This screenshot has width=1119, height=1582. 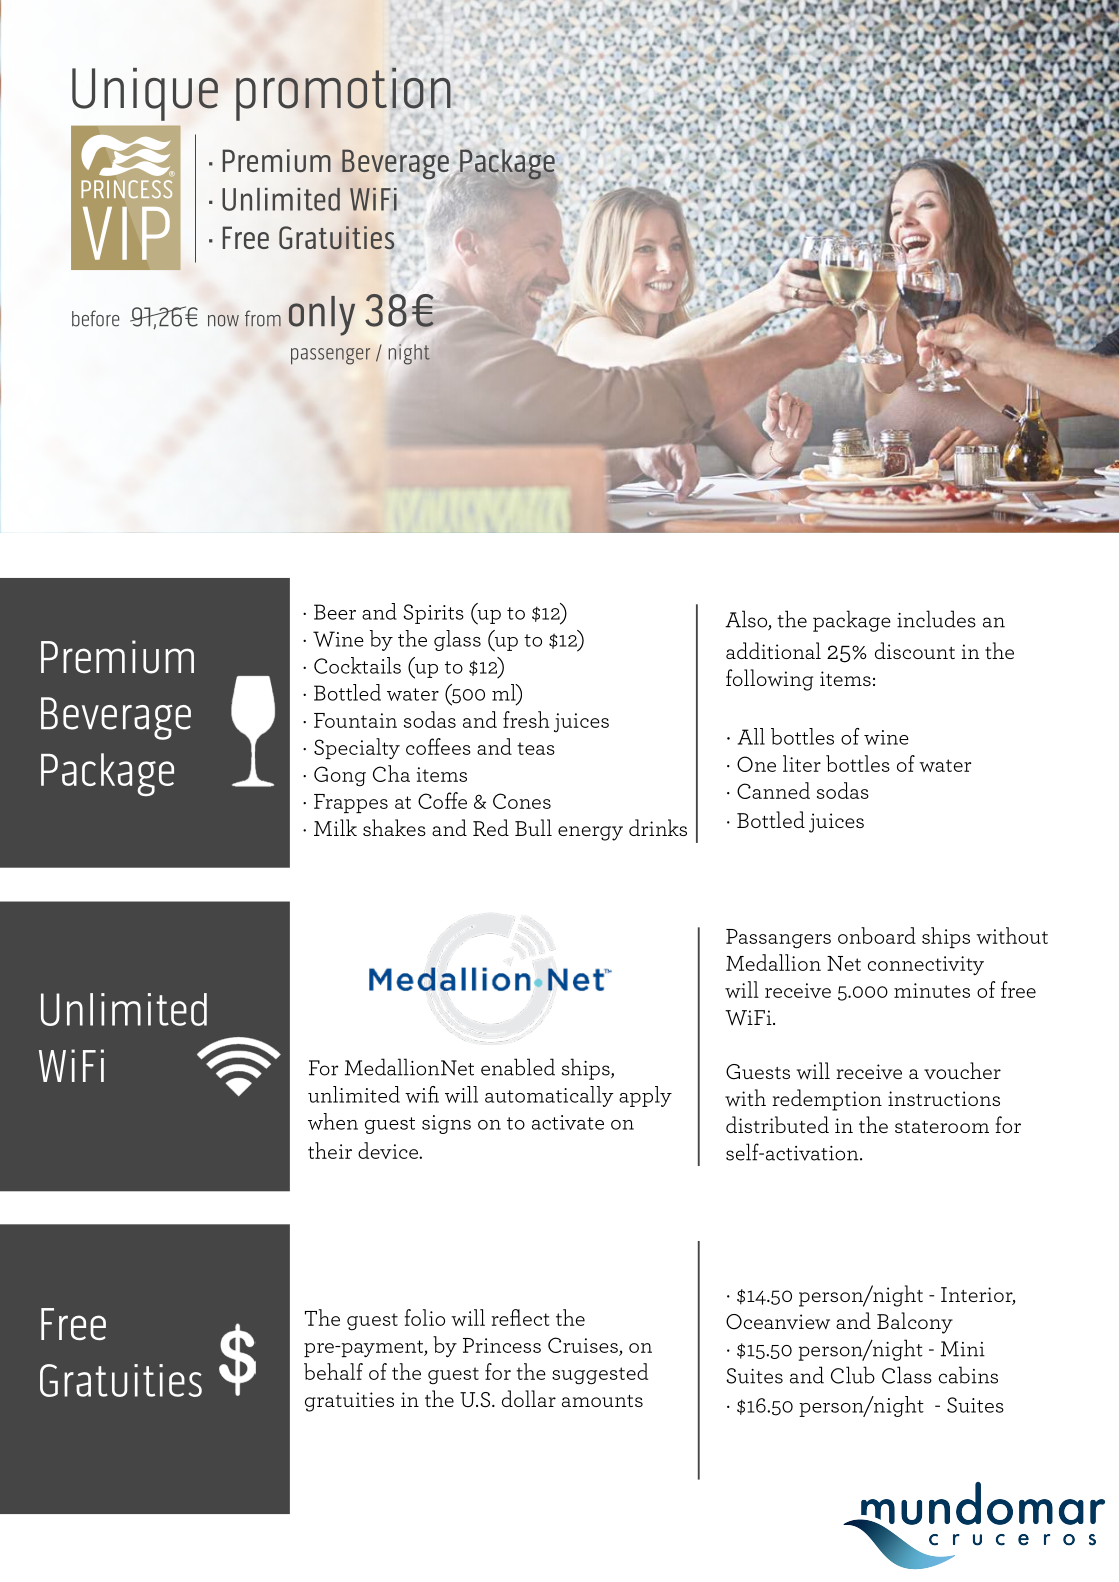 What do you see at coordinates (145, 94) in the screenshot?
I see `Unique` at bounding box center [145, 94].
